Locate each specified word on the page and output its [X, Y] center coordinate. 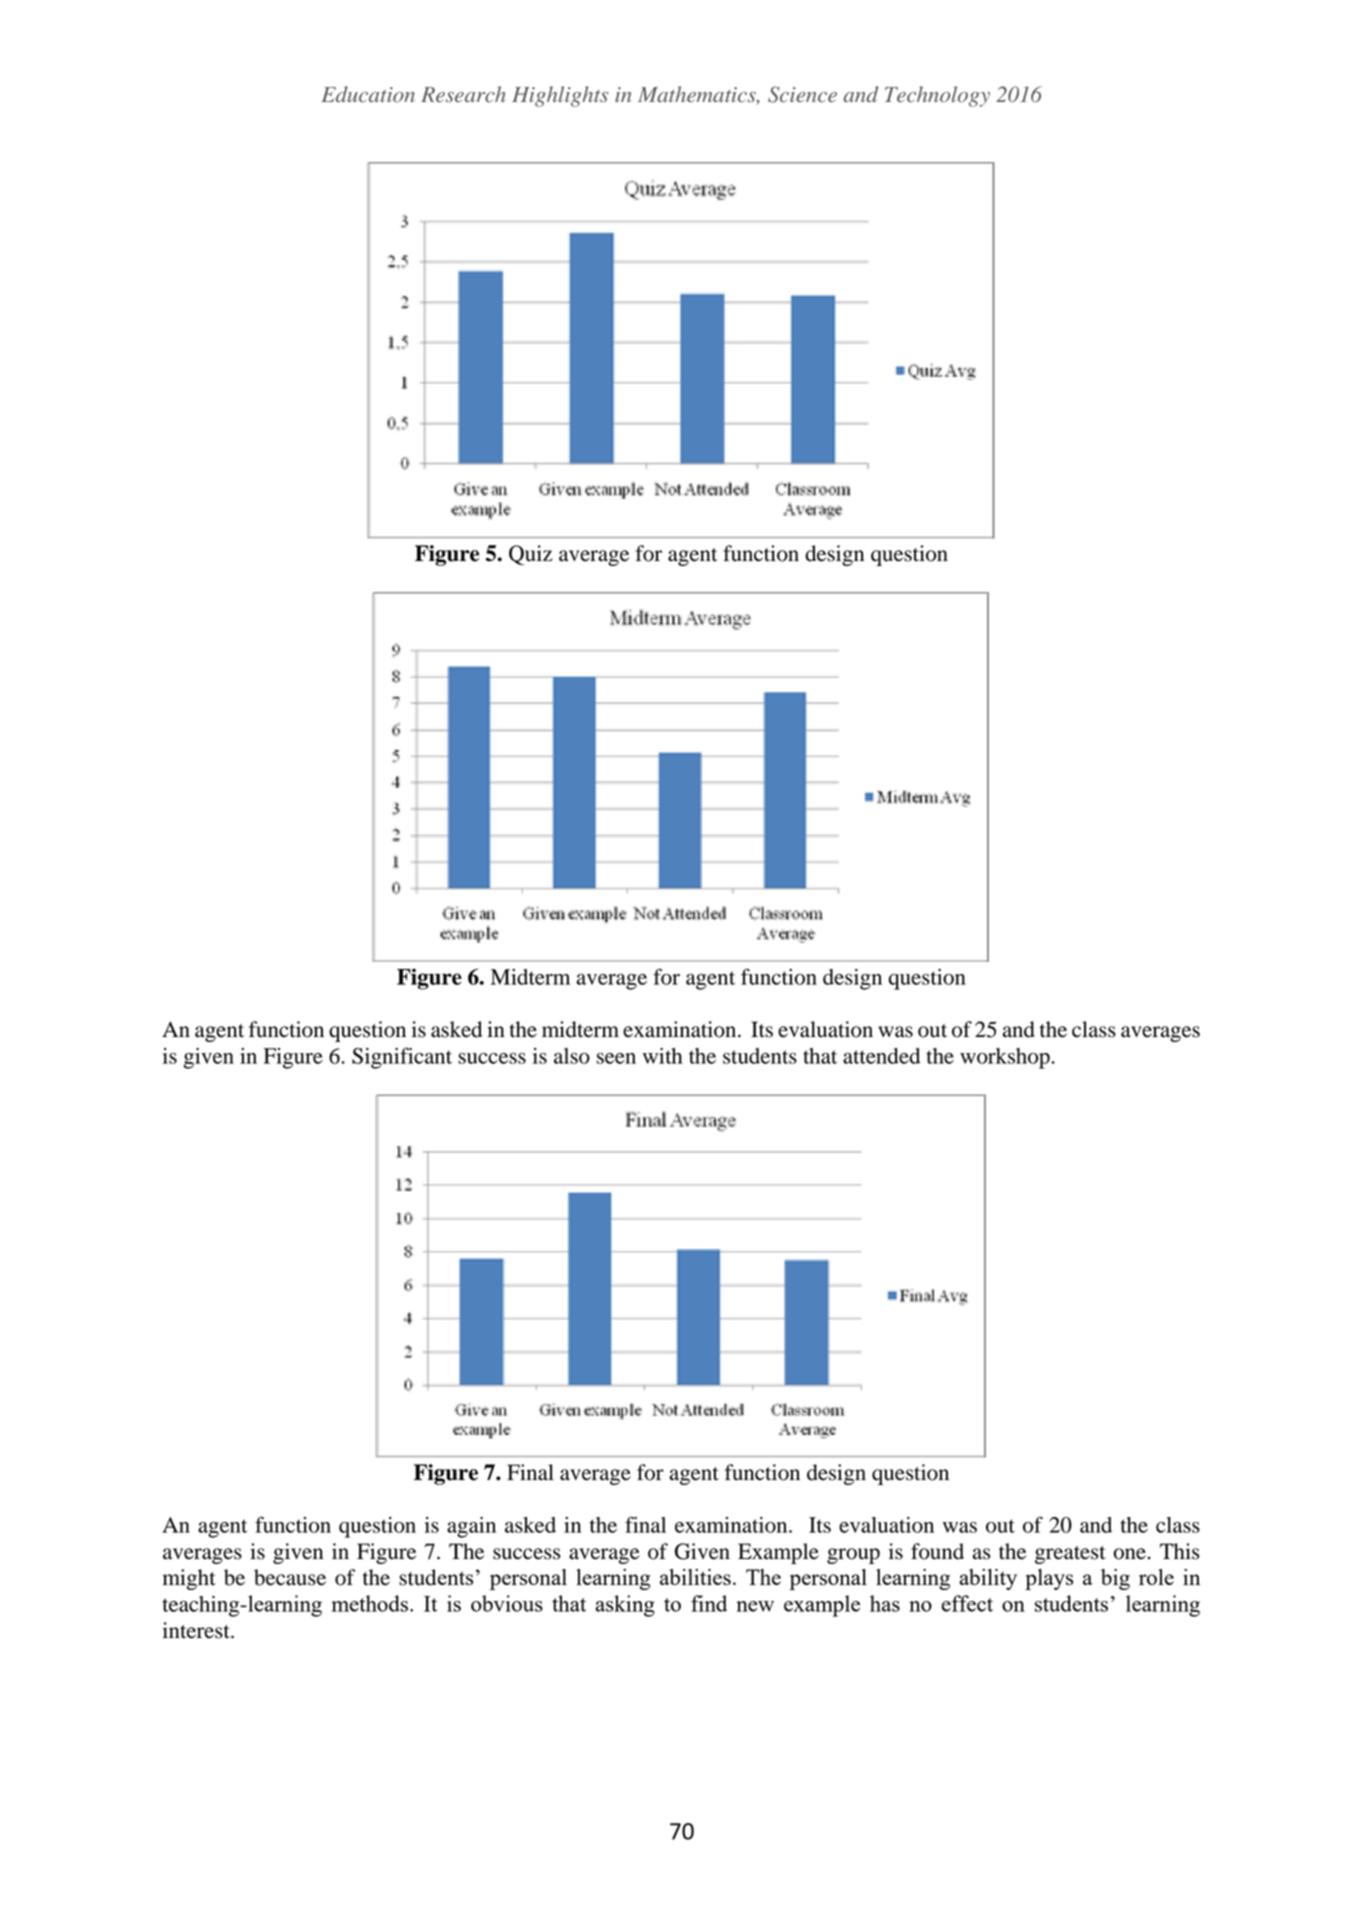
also [572, 1056]
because [290, 1577]
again [471, 1527]
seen [616, 1058]
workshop [1006, 1058]
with [663, 1056]
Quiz [530, 555]
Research [463, 94]
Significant [402, 1058]
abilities [695, 1577]
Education [368, 94]
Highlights [560, 96]
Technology [937, 96]
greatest [1070, 1555]
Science [802, 94]
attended [881, 1056]
